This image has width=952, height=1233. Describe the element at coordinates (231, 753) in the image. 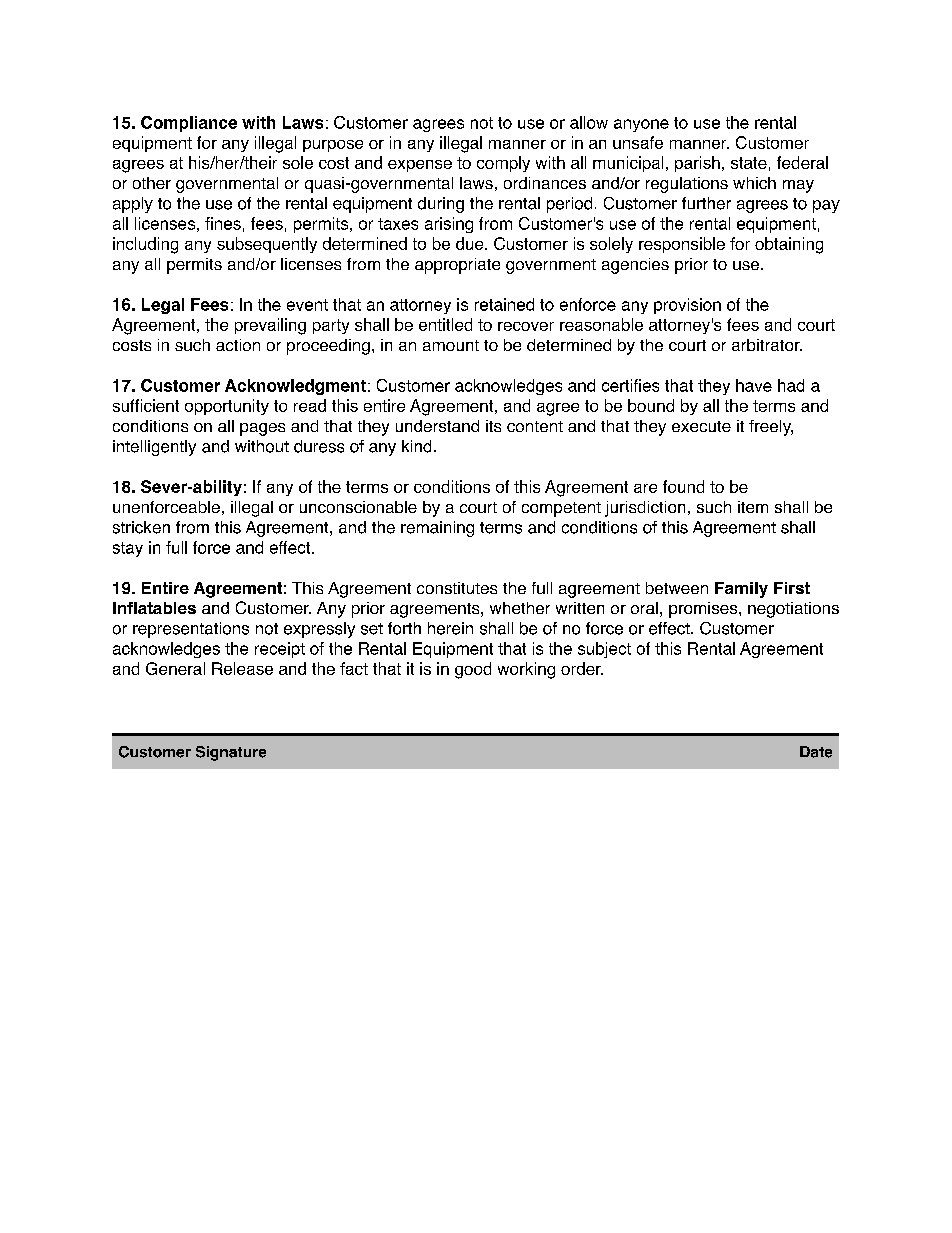

I see `Signature` at that location.
